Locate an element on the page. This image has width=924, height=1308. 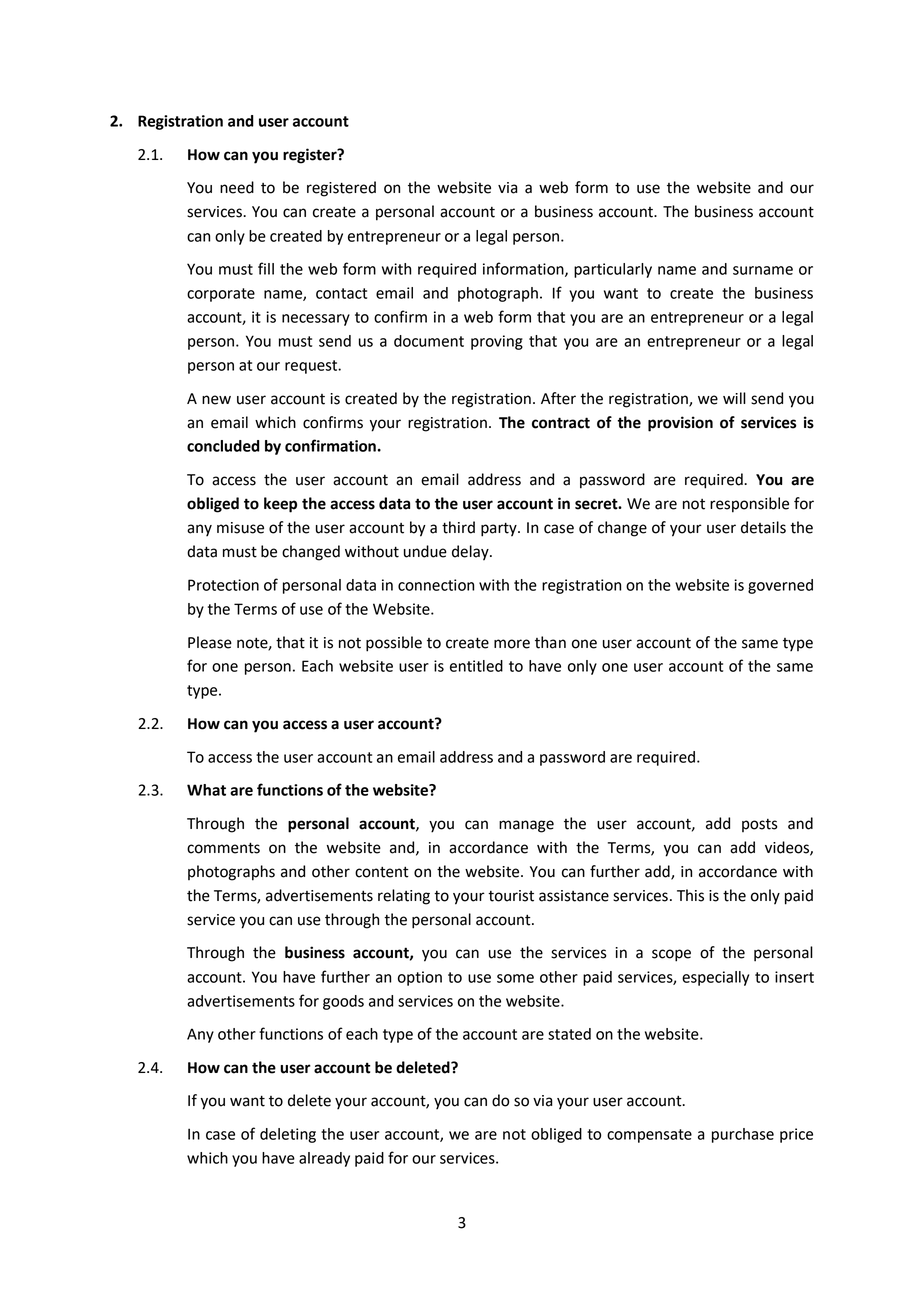
concluded is located at coordinates (223, 446).
